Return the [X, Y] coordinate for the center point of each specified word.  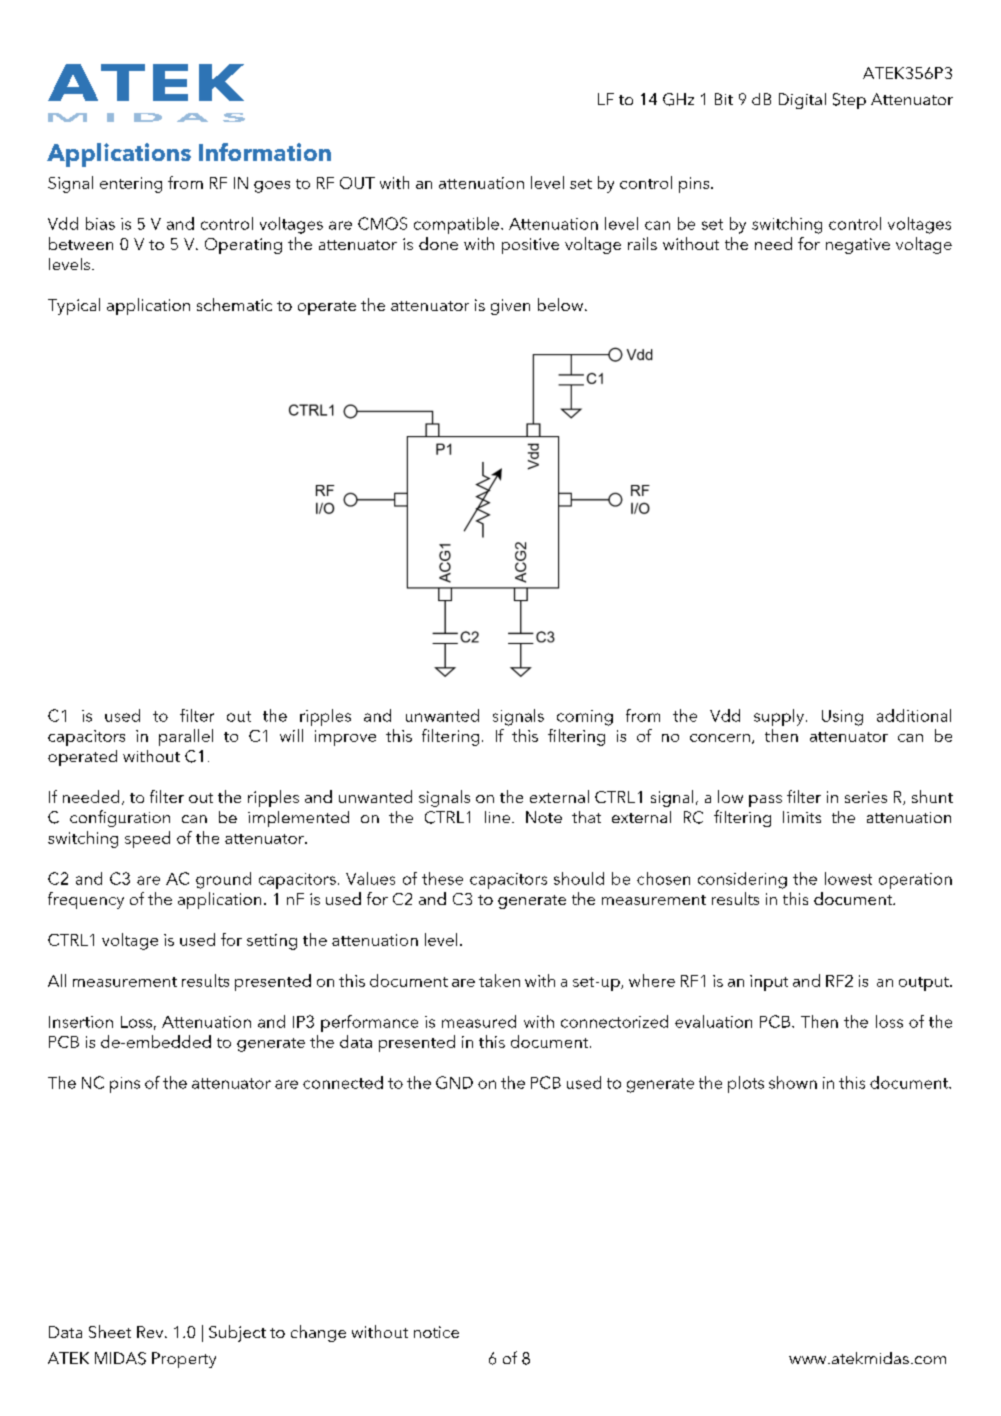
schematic [234, 304]
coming [585, 718]
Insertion [81, 1022]
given [510, 307]
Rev [151, 1332]
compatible [456, 225]
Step [849, 101]
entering [131, 185]
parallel [186, 737]
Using [842, 718]
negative [858, 246]
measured [479, 1021]
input [769, 983]
